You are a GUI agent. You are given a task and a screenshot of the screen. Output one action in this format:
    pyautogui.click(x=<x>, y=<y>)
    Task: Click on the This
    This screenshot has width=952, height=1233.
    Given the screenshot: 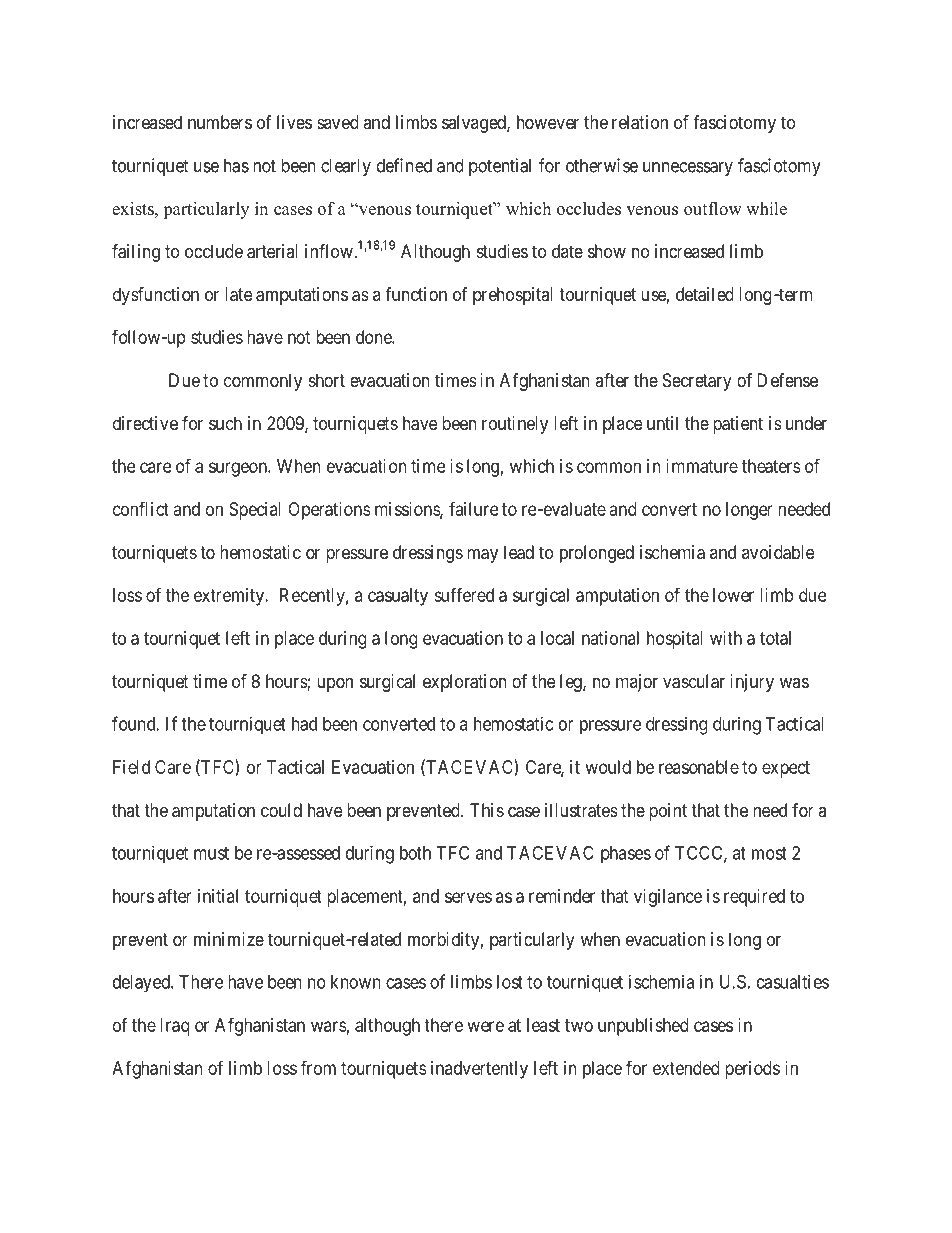 What is the action you would take?
    pyautogui.click(x=487, y=810)
